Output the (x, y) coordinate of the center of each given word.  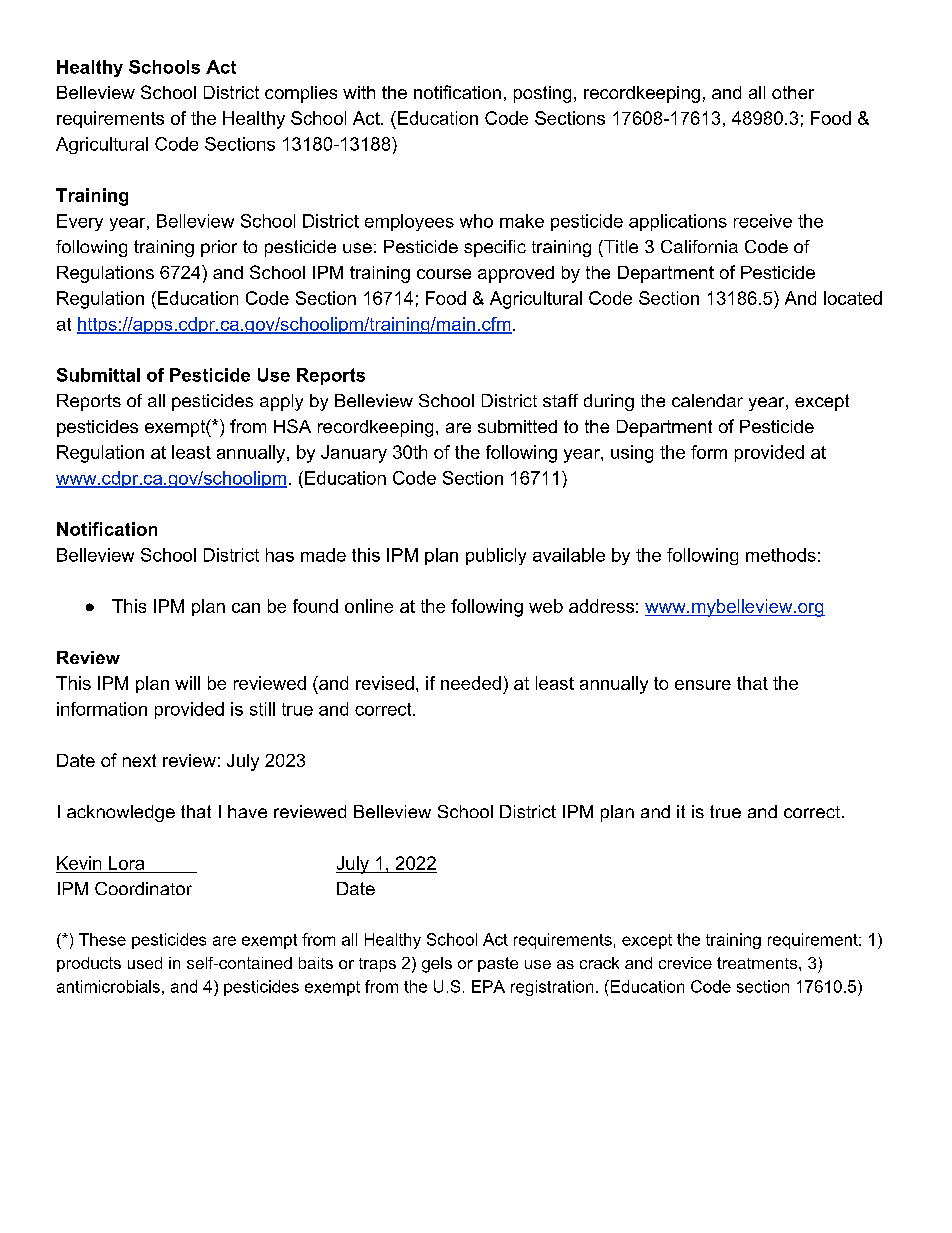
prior (219, 248)
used (145, 963)
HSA (292, 426)
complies (301, 94)
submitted (517, 426)
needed (471, 683)
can (246, 608)
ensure (703, 685)
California (699, 246)
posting (542, 94)
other (793, 92)
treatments (758, 963)
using (632, 454)
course (444, 274)
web (546, 606)
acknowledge (121, 813)
